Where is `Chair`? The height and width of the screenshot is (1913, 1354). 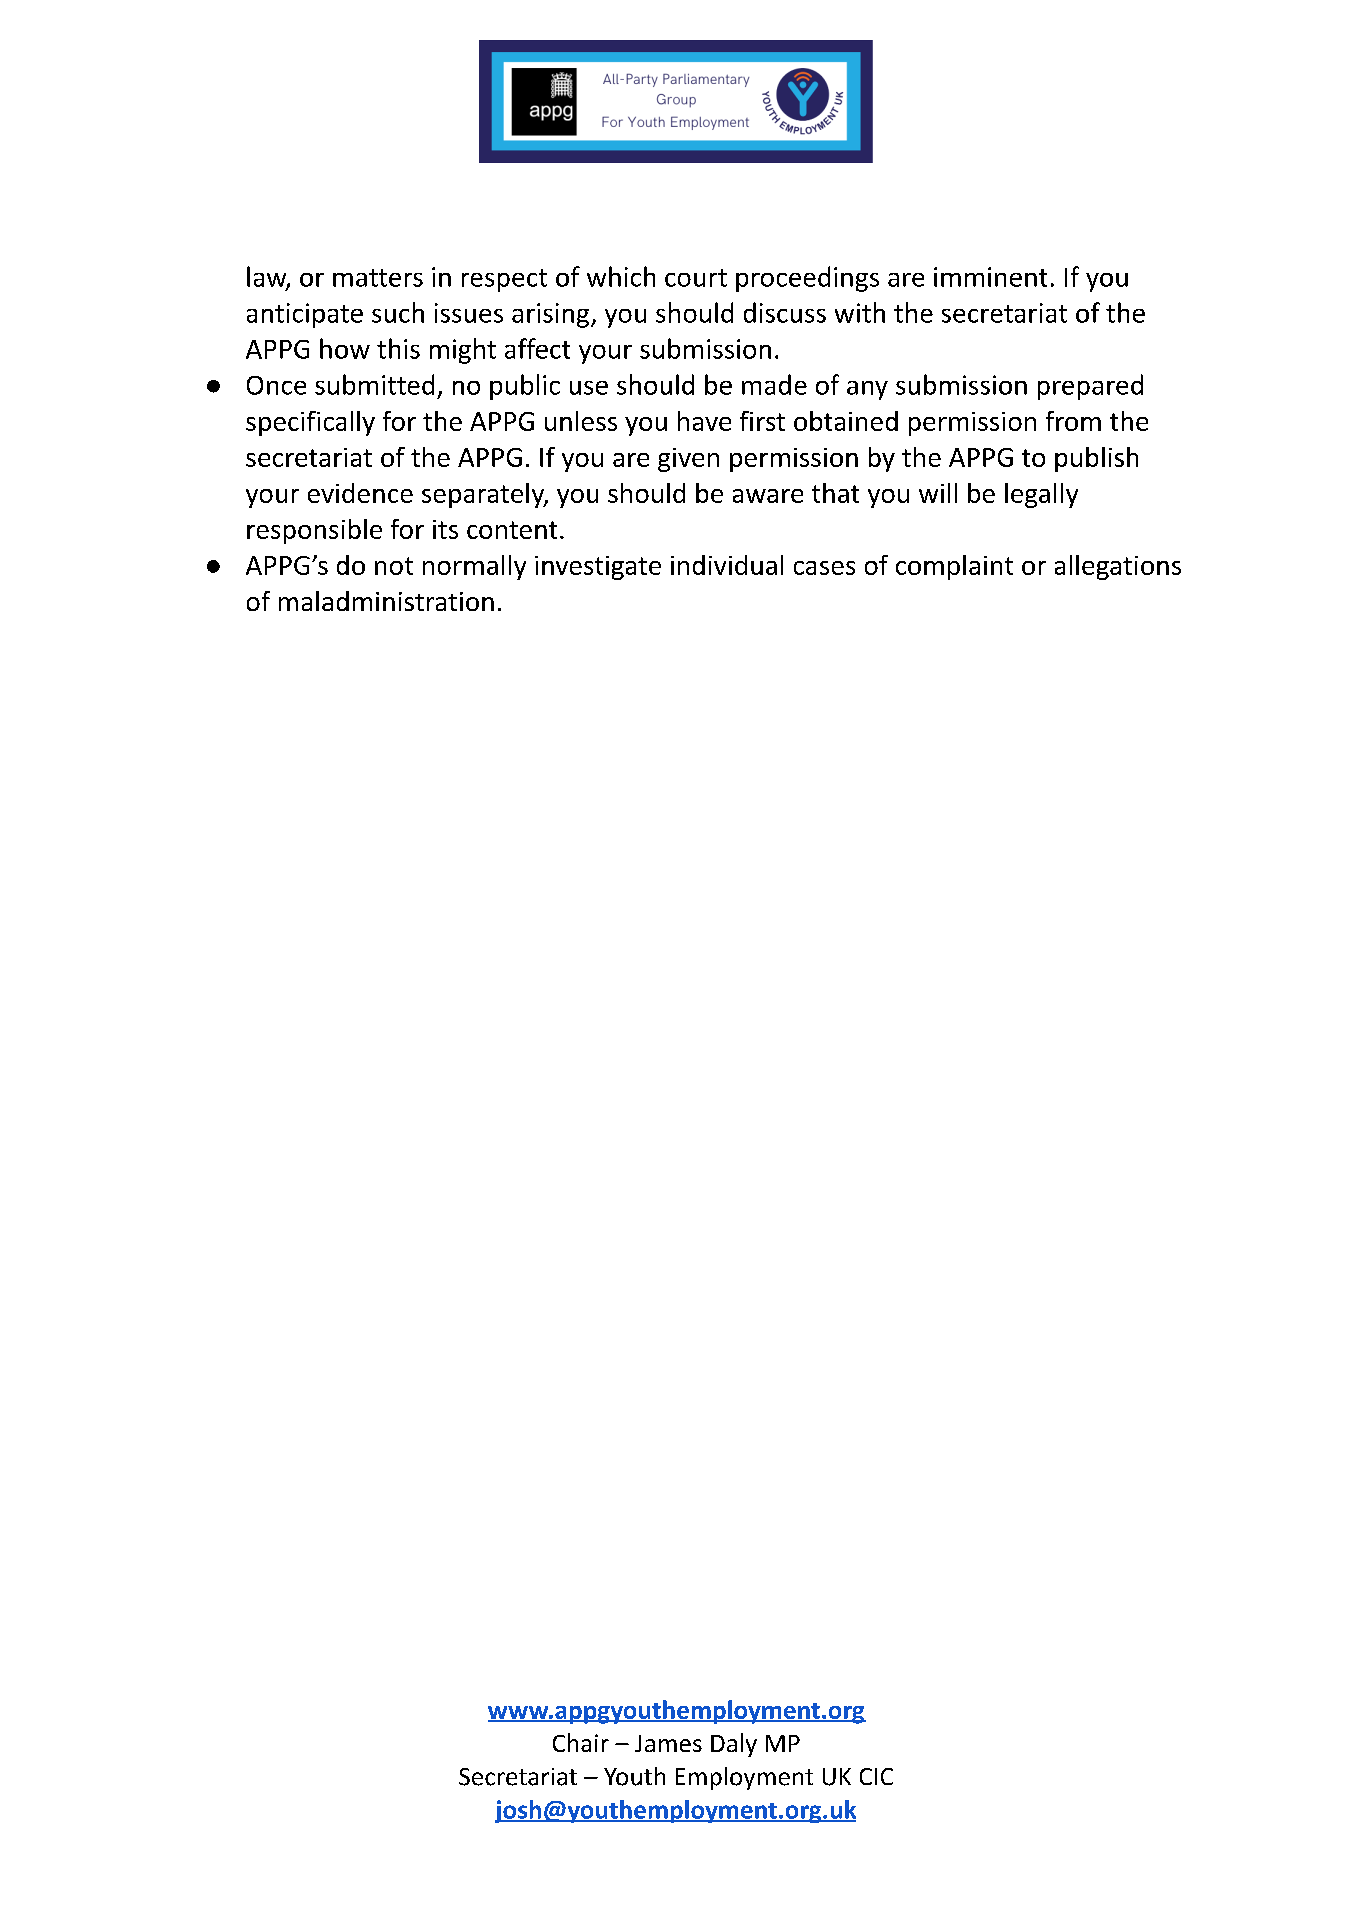 Chair is located at coordinates (581, 1742).
